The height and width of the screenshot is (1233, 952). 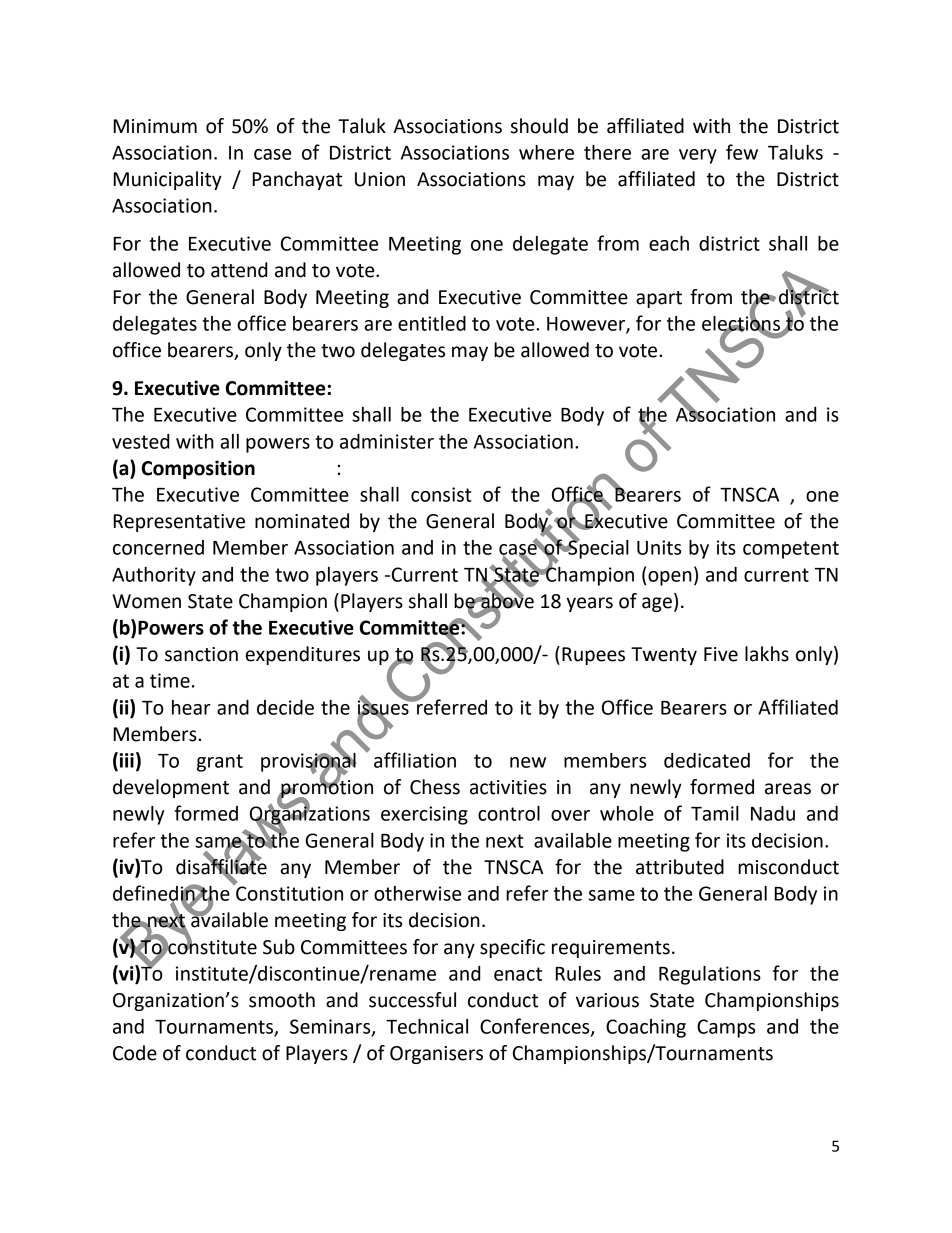 What do you see at coordinates (698, 156) in the screenshot?
I see `very` at bounding box center [698, 156].
